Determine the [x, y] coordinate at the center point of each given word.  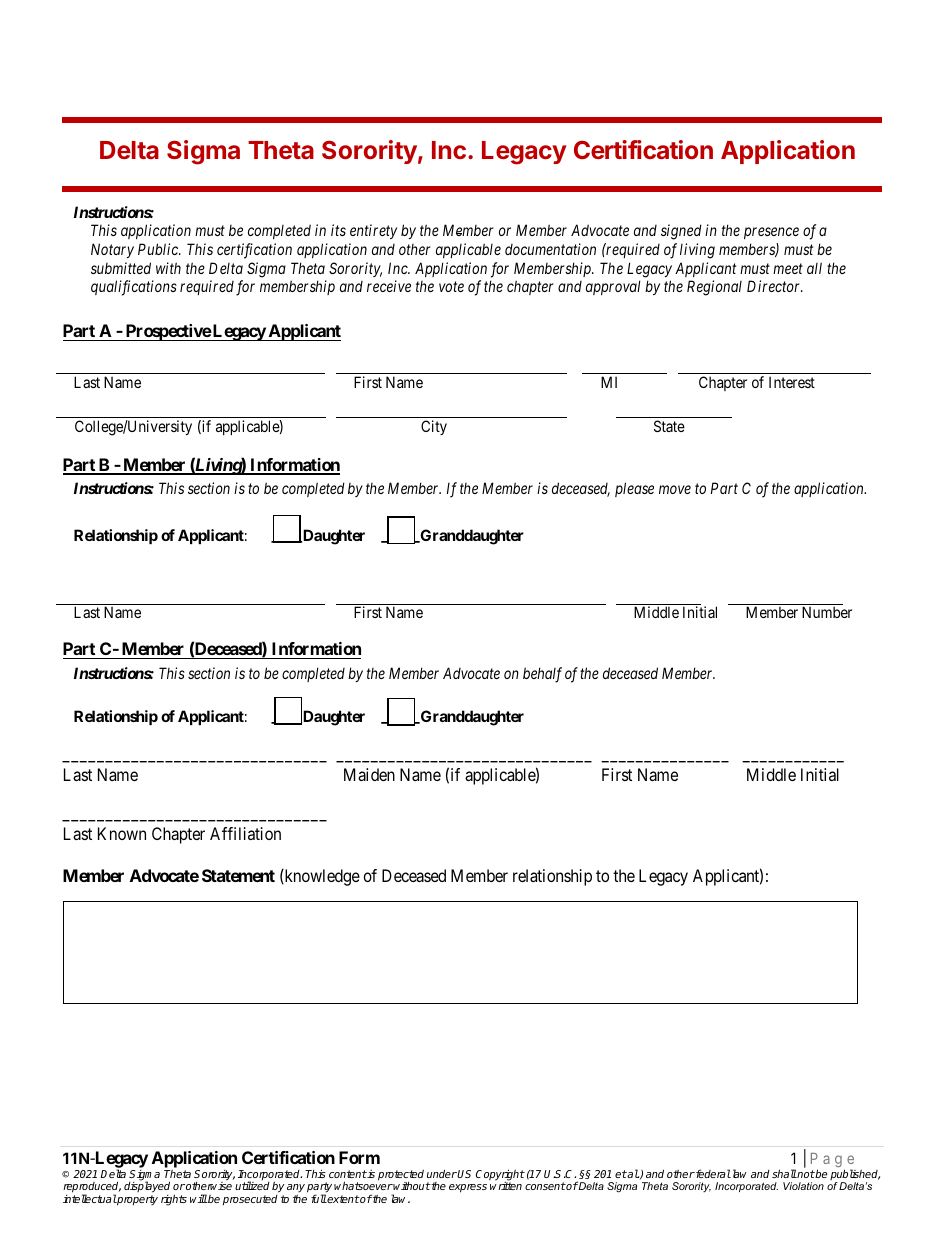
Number [827, 612]
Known [122, 833]
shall [784, 1173]
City [434, 427]
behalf [542, 675]
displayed [147, 1188]
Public [159, 249]
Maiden [369, 774]
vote [451, 287]
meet [788, 268]
